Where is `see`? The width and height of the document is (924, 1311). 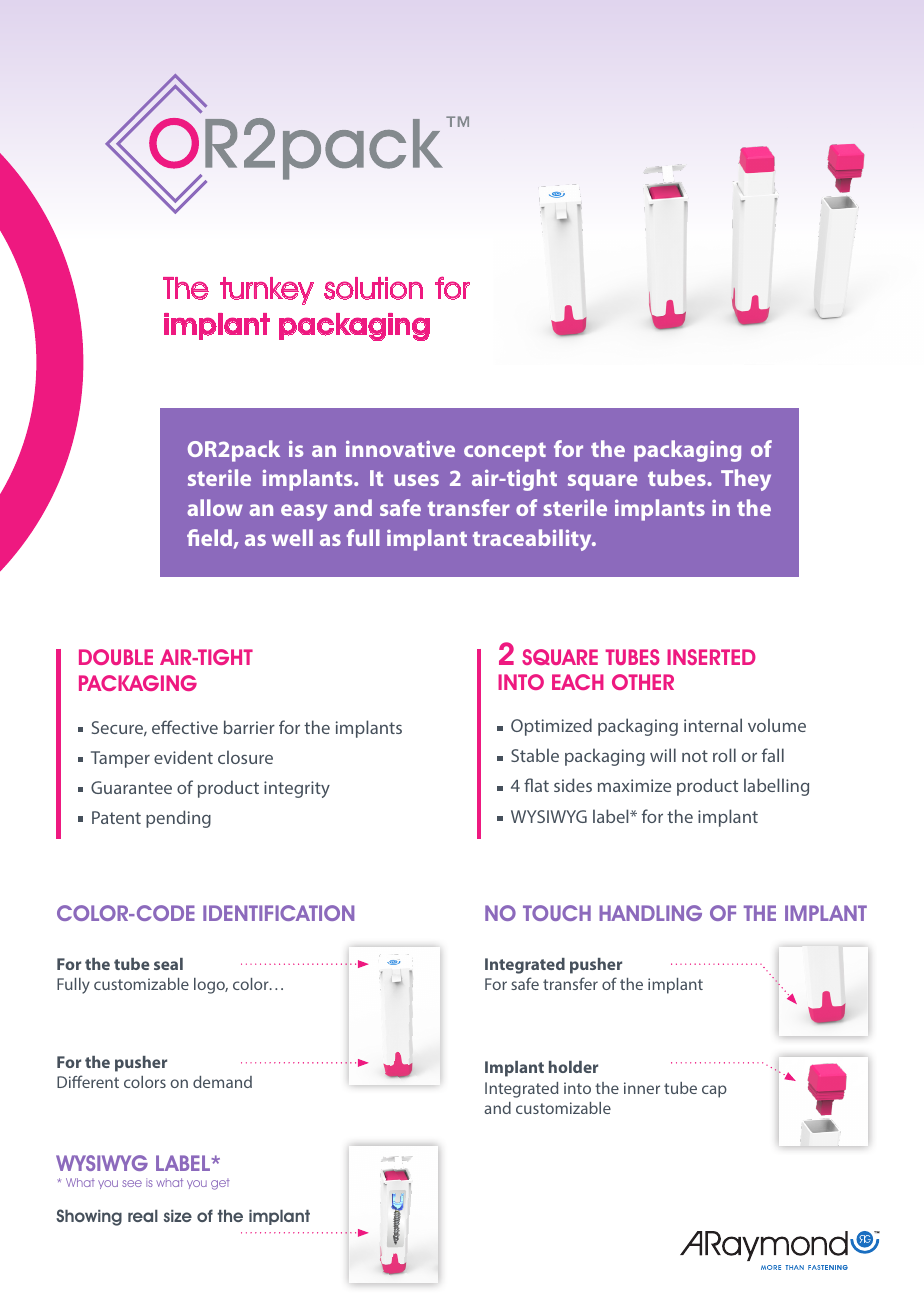 see is located at coordinates (132, 1183).
